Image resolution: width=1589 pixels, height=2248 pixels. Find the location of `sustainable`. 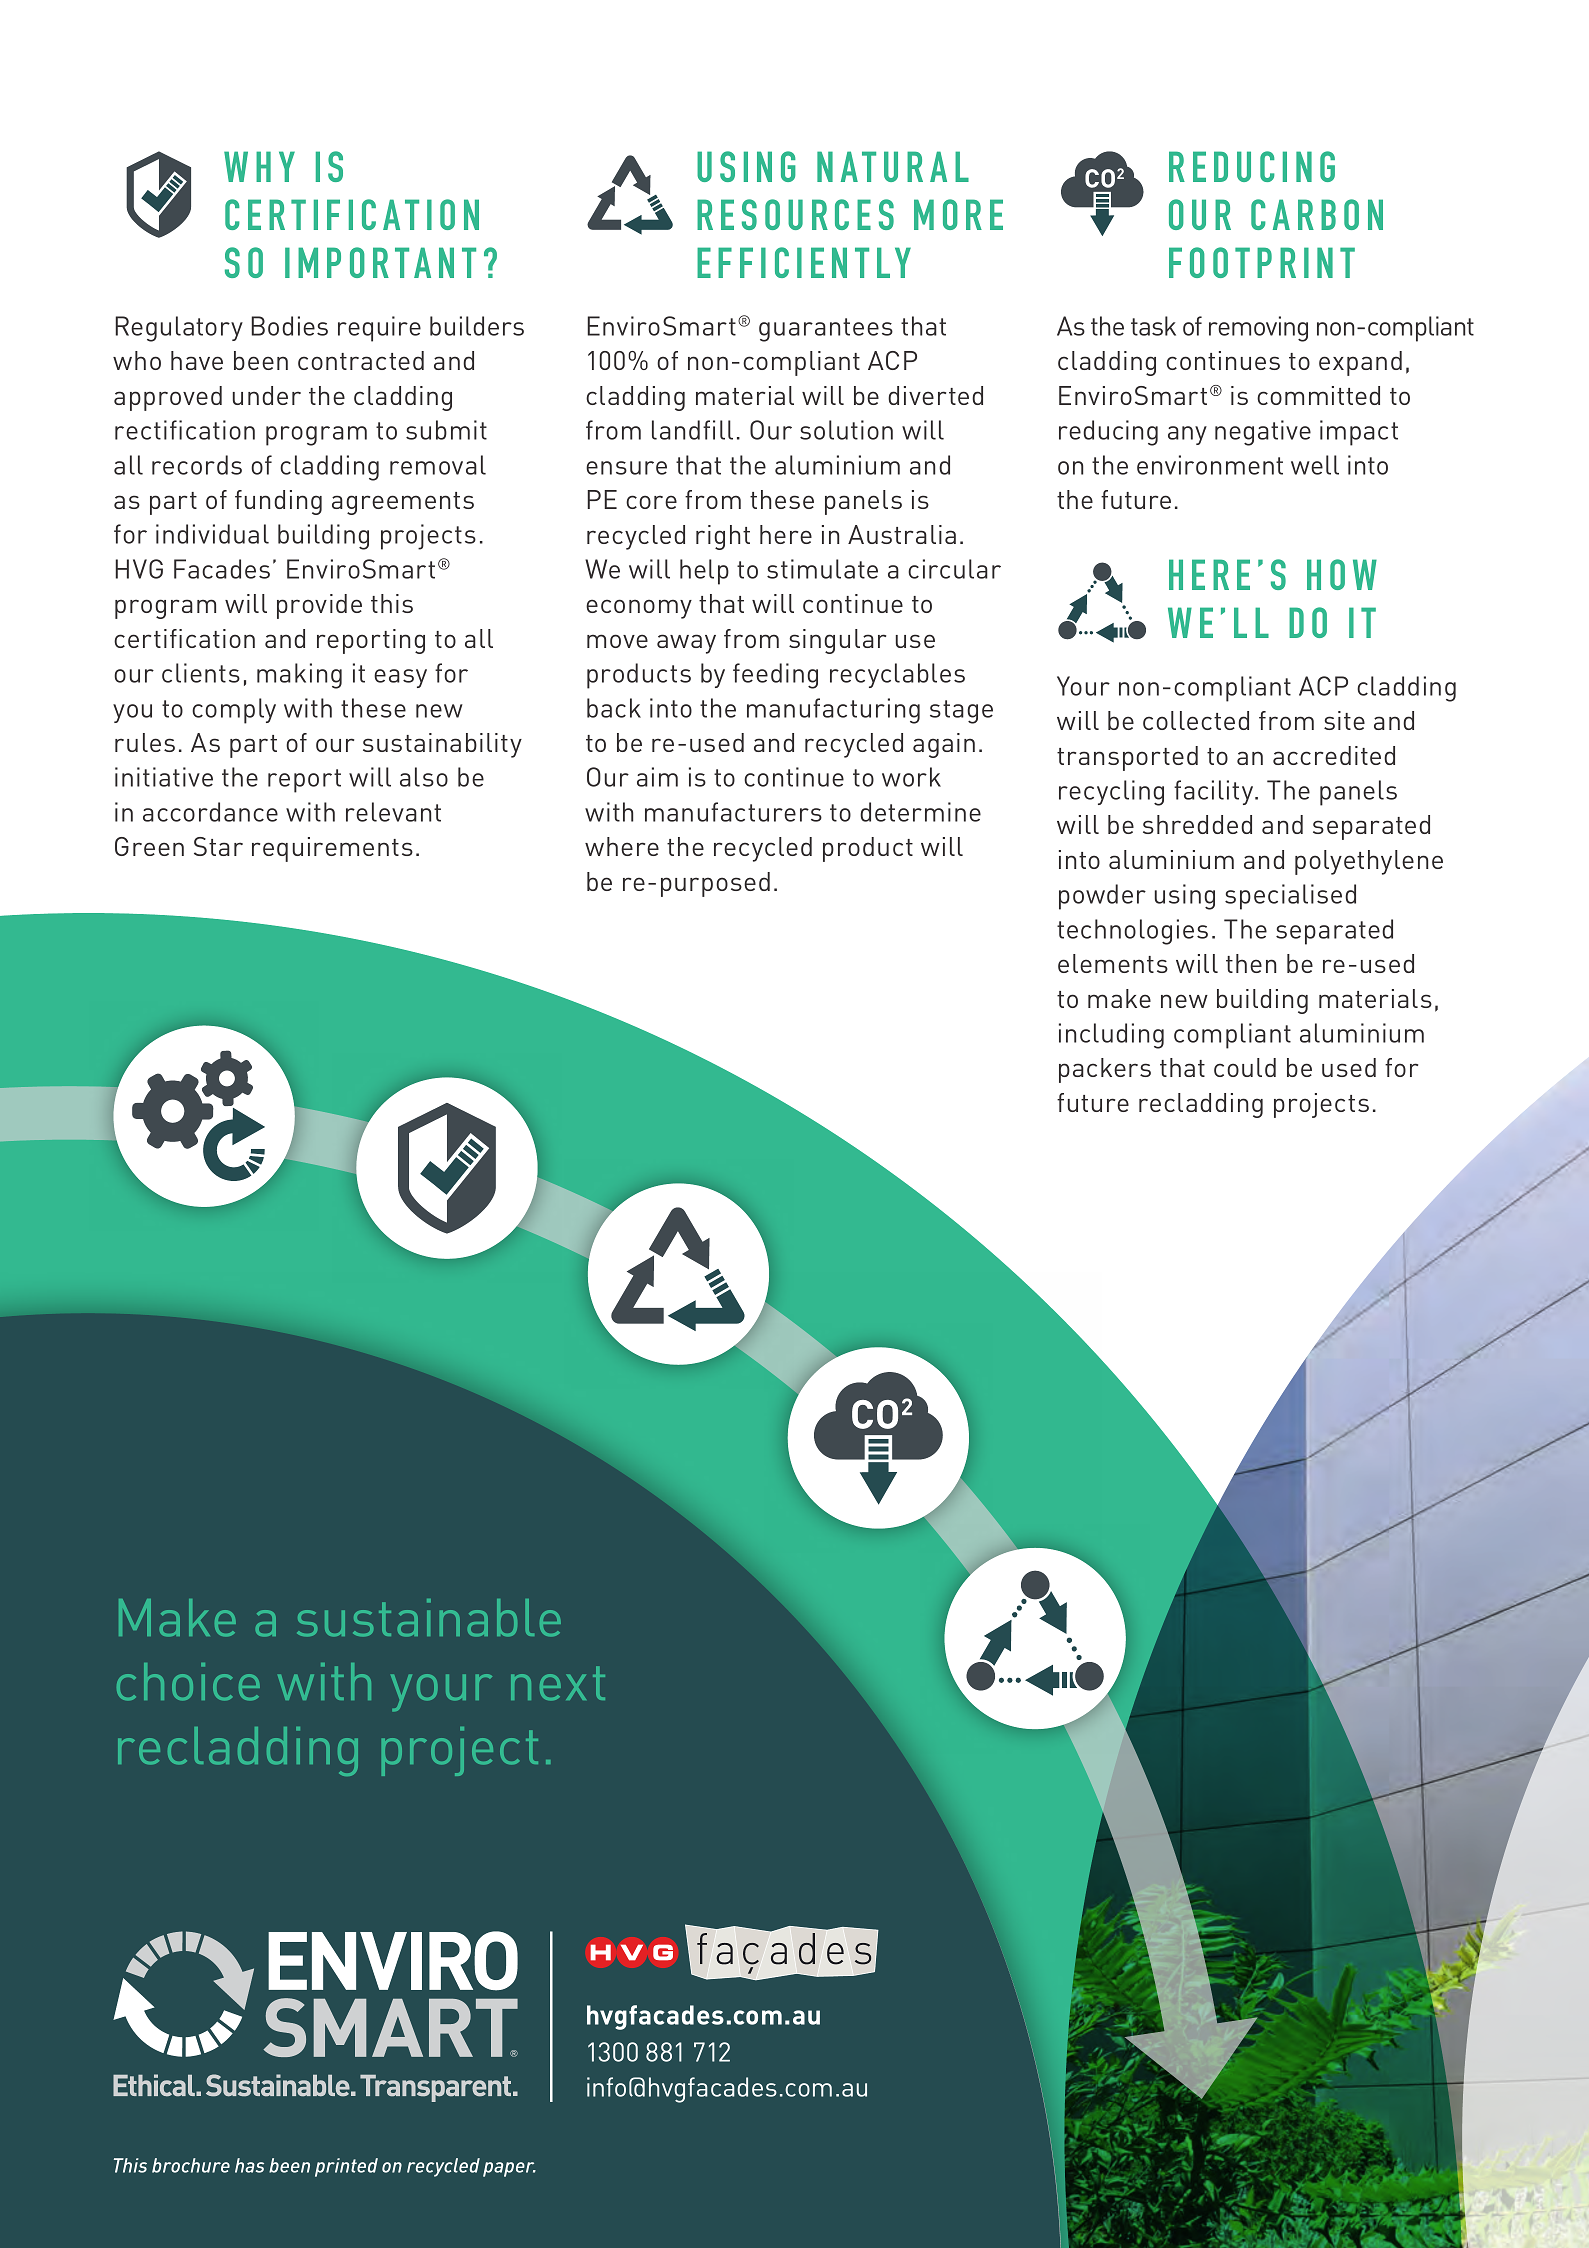

sustainable is located at coordinates (429, 1618).
